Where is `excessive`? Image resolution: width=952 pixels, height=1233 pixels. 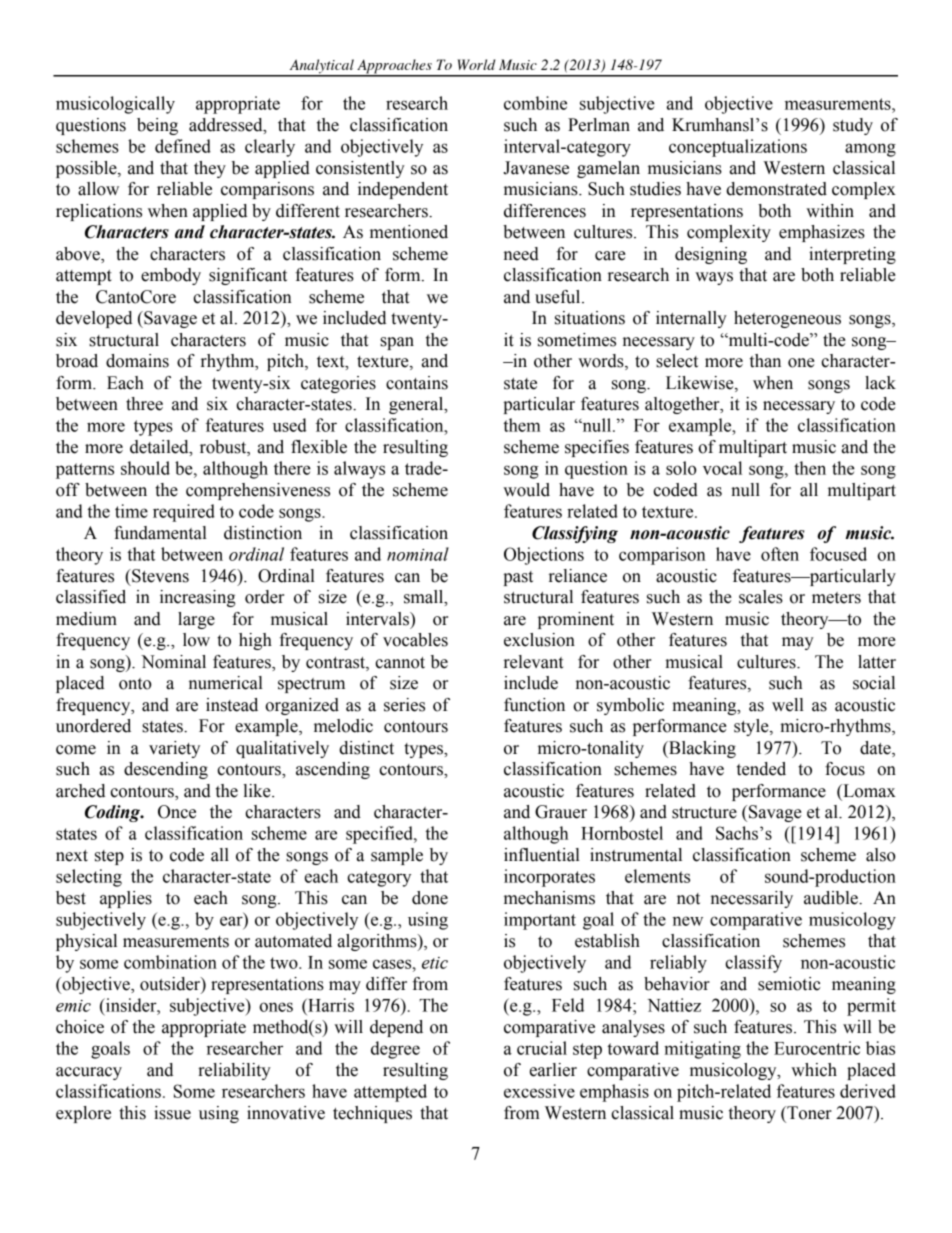 excessive is located at coordinates (539, 1091).
